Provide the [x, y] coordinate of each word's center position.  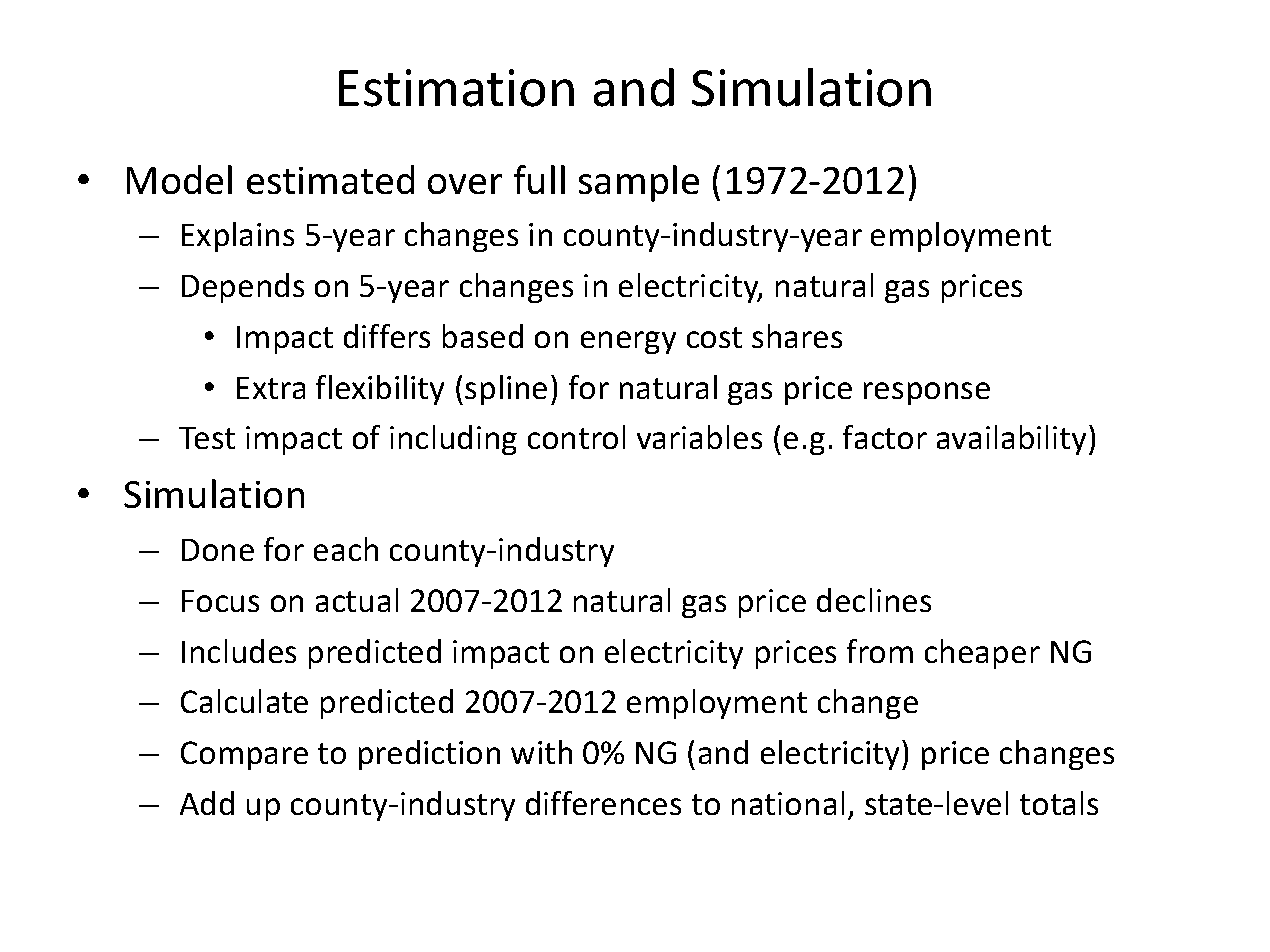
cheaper [982, 654]
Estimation [456, 88]
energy [628, 342]
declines [874, 600]
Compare [244, 755]
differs [387, 336]
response [927, 393]
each [346, 549]
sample [639, 183]
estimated [330, 179]
